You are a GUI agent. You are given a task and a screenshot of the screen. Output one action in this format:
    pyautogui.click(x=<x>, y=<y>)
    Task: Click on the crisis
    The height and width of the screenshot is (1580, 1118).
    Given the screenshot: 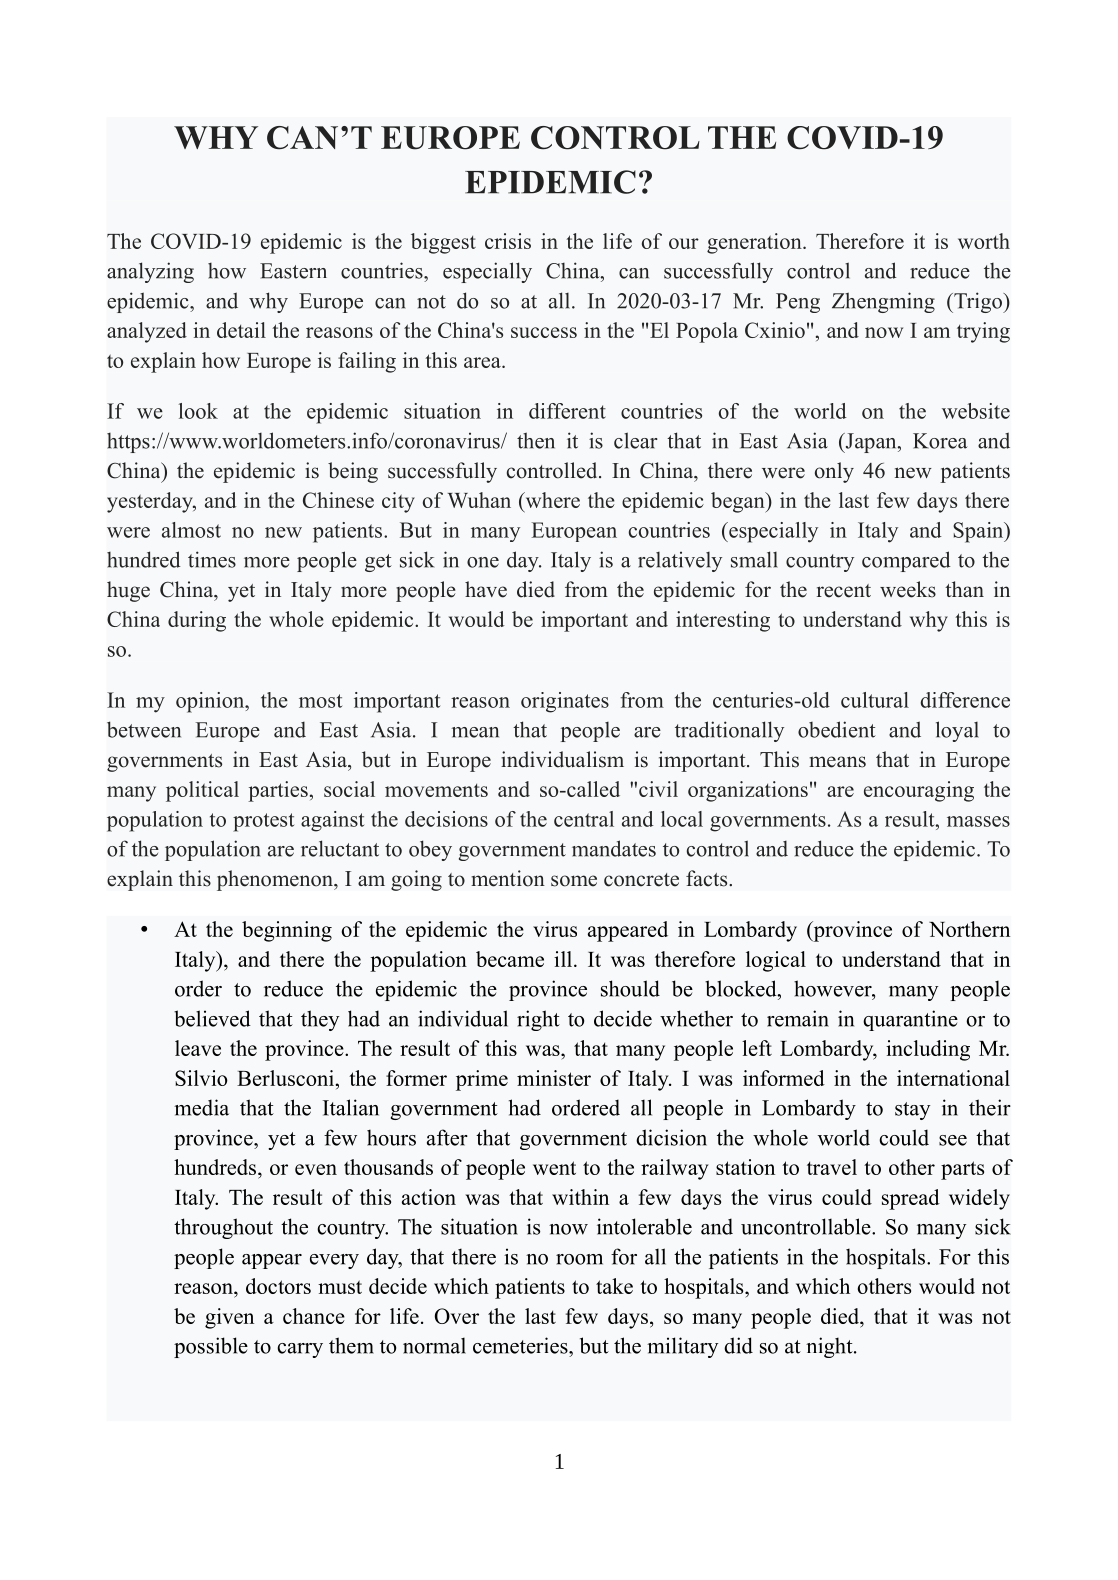 What is the action you would take?
    pyautogui.click(x=508, y=241)
